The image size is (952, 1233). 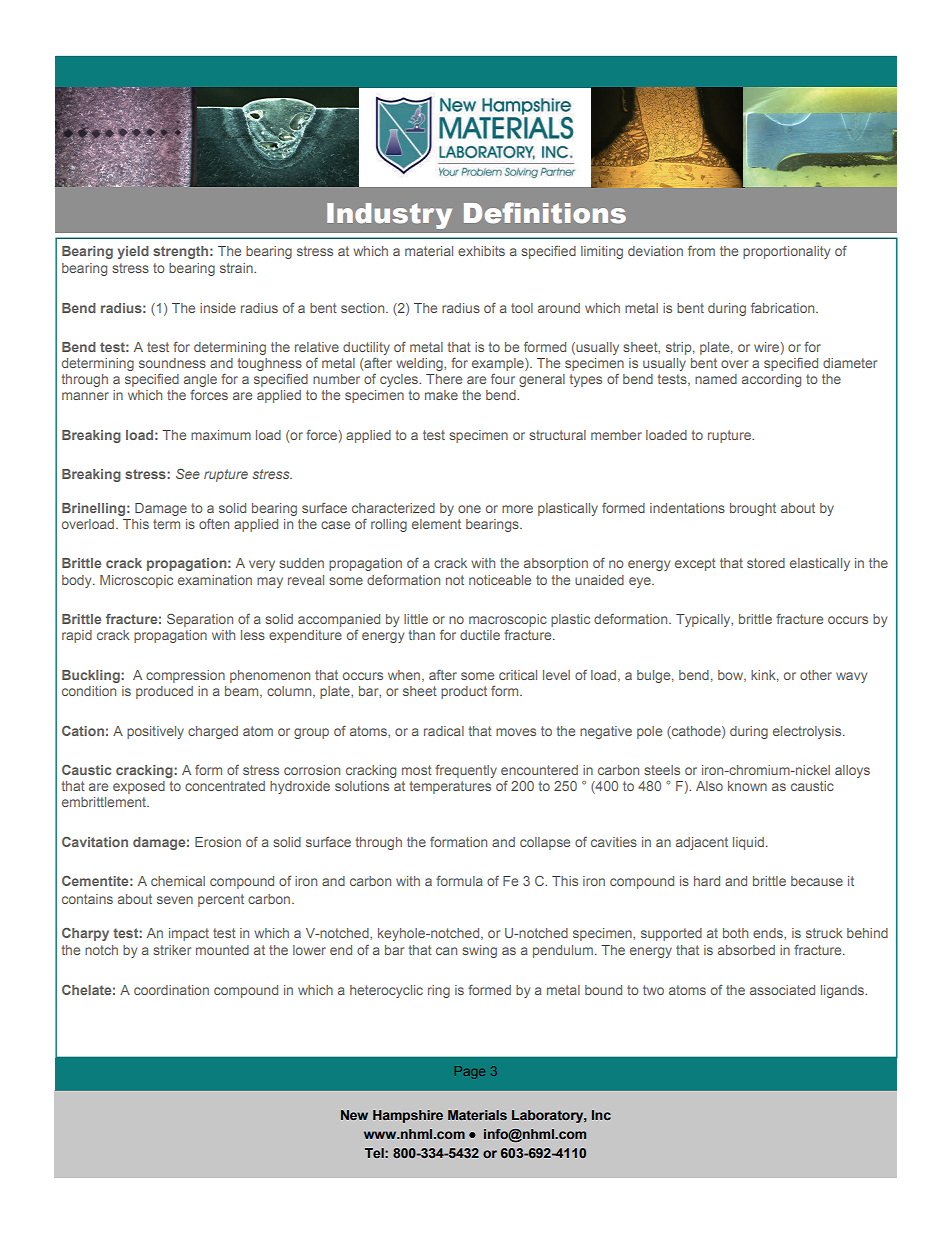 I want to click on often, so click(x=214, y=524).
